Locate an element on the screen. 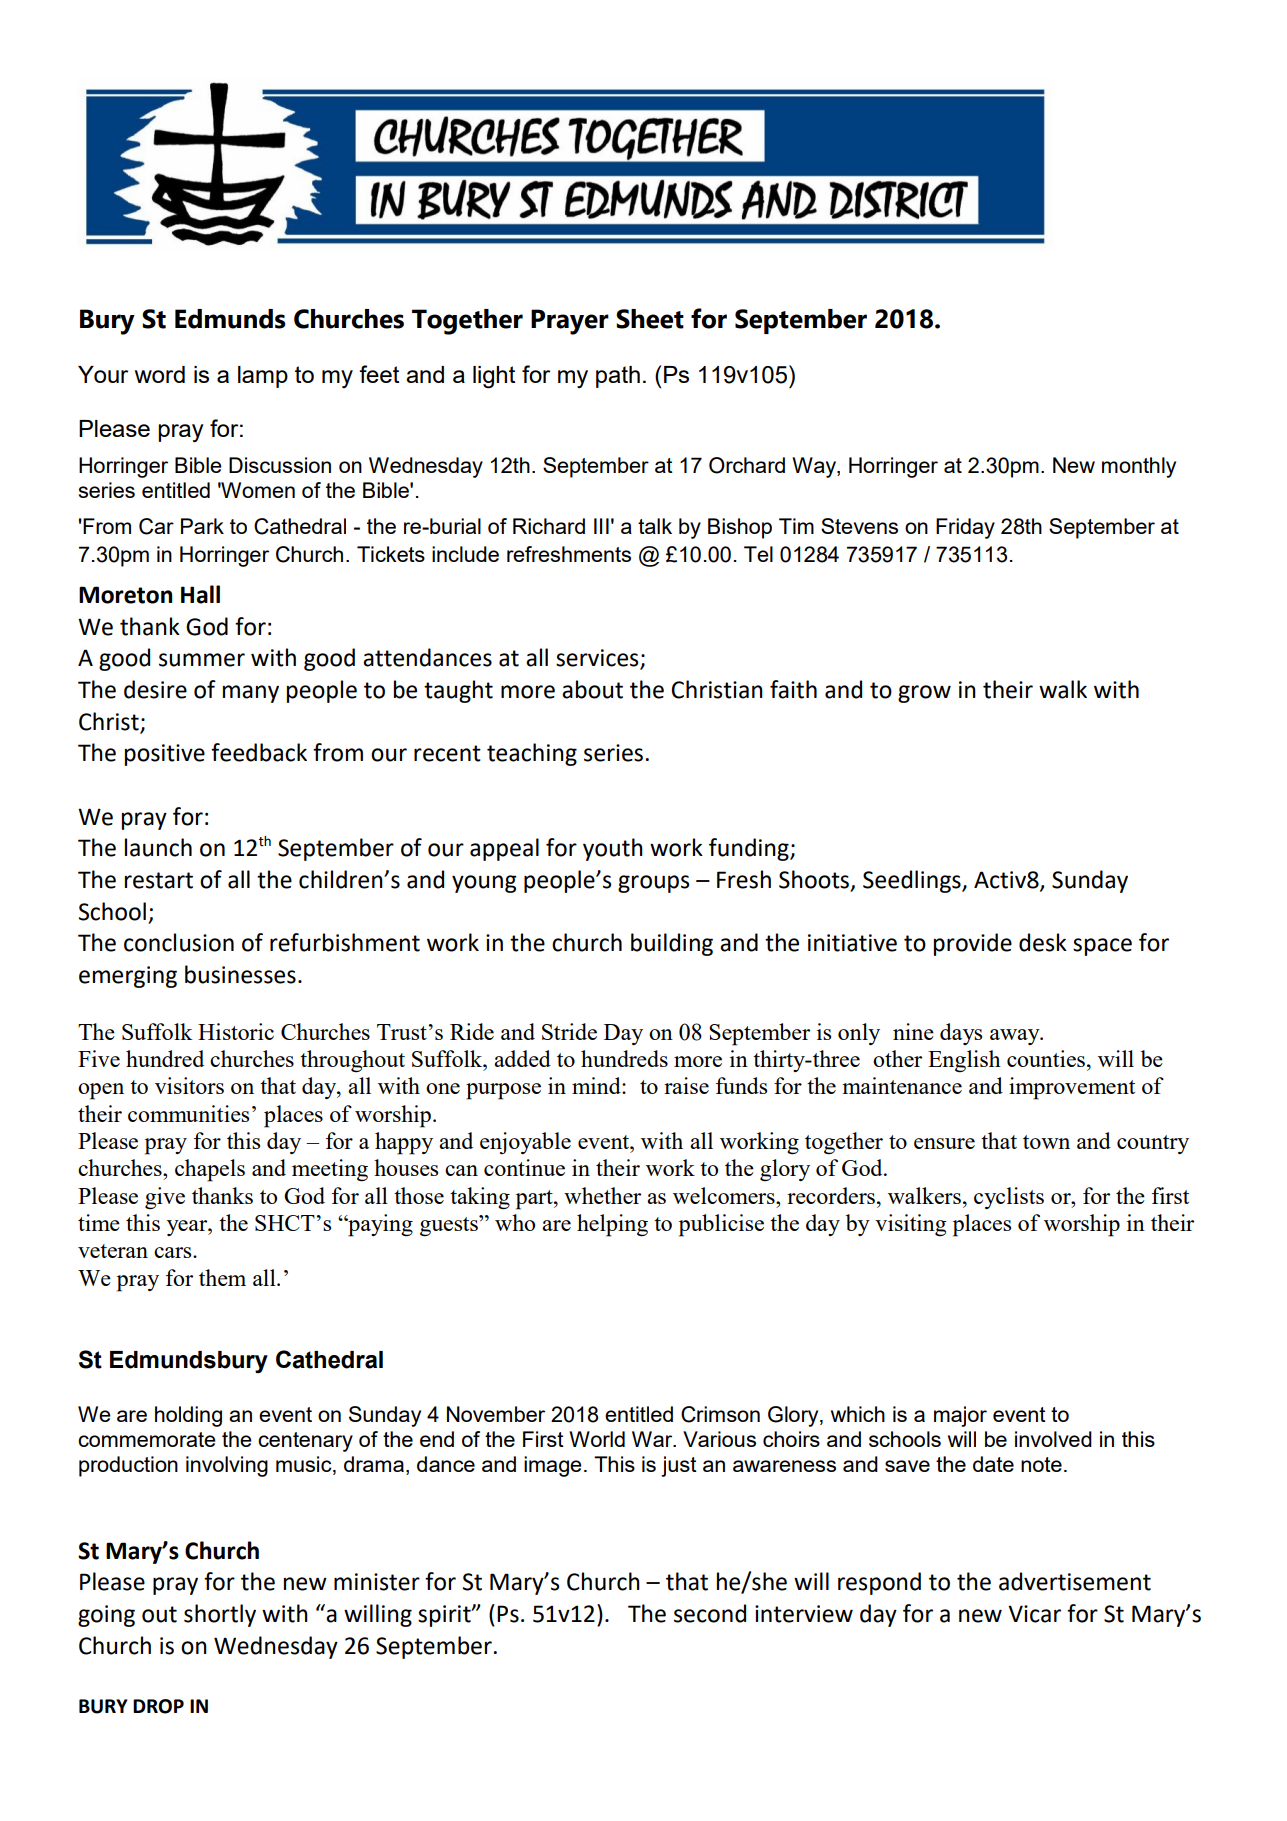 This screenshot has width=1287, height=1821. them is located at coordinates (222, 1277).
